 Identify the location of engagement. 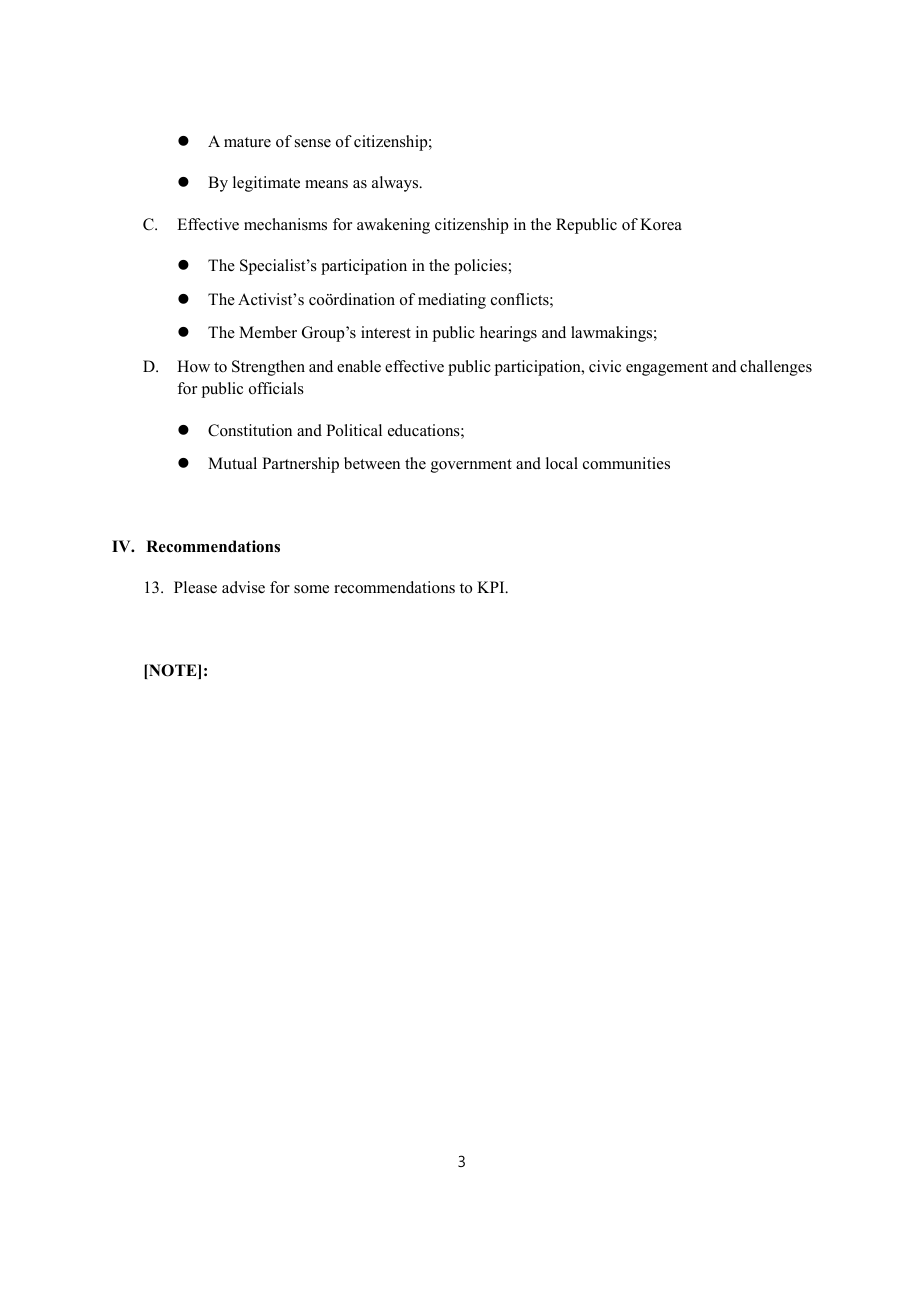
(667, 369).
